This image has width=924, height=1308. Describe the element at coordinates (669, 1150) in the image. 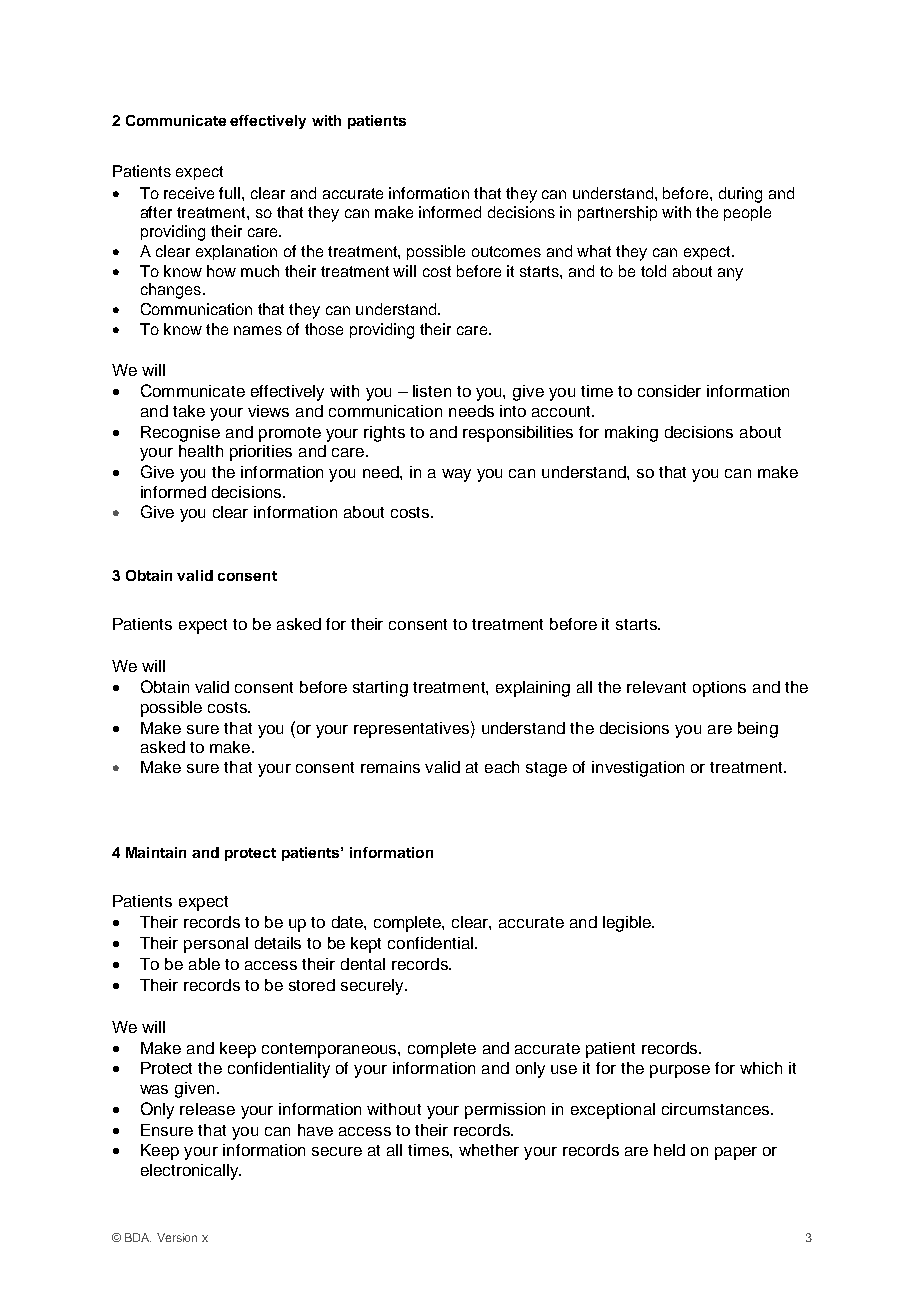

I see `held` at that location.
